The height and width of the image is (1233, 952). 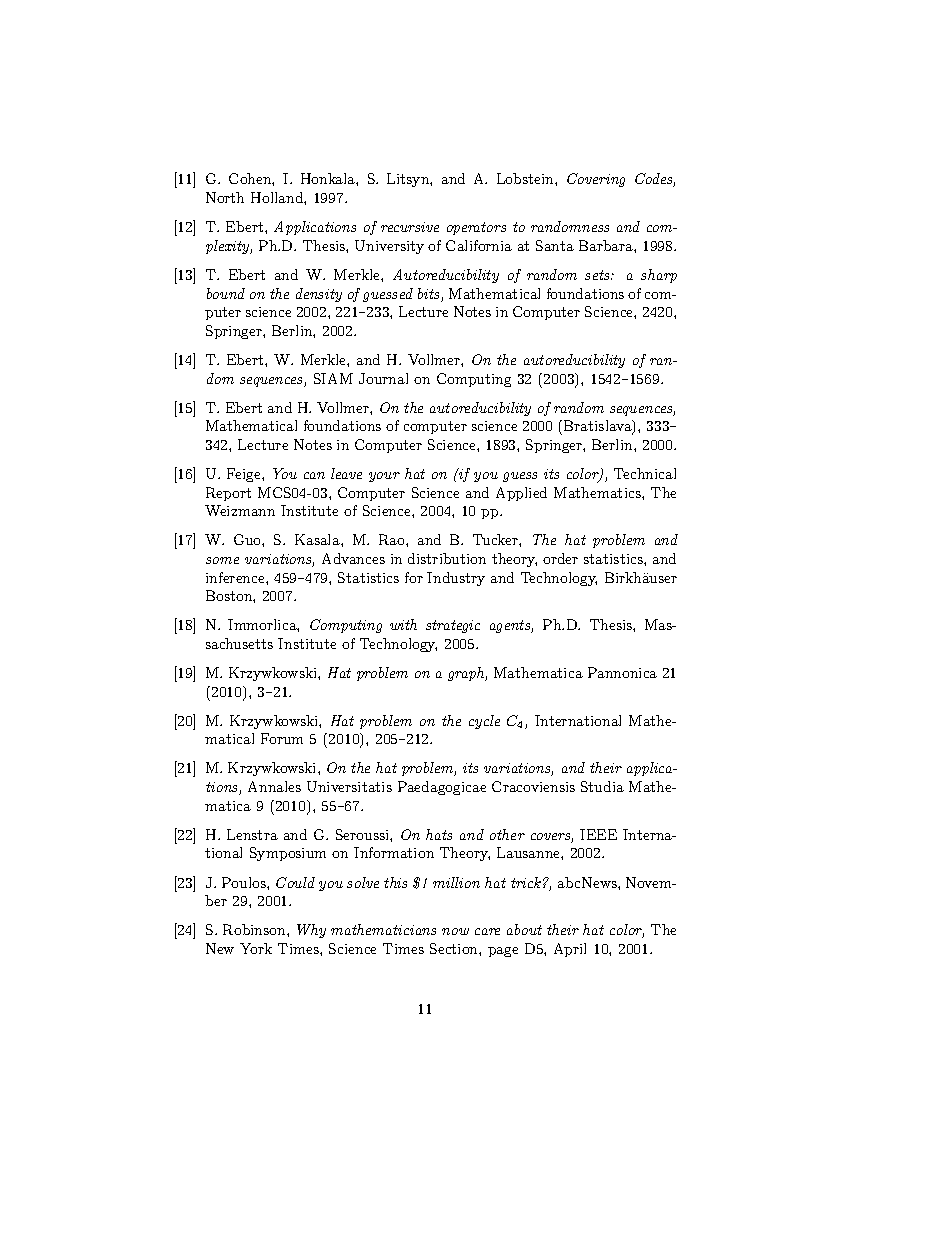 What do you see at coordinates (383, 378) in the image?
I see `Journal` at bounding box center [383, 378].
